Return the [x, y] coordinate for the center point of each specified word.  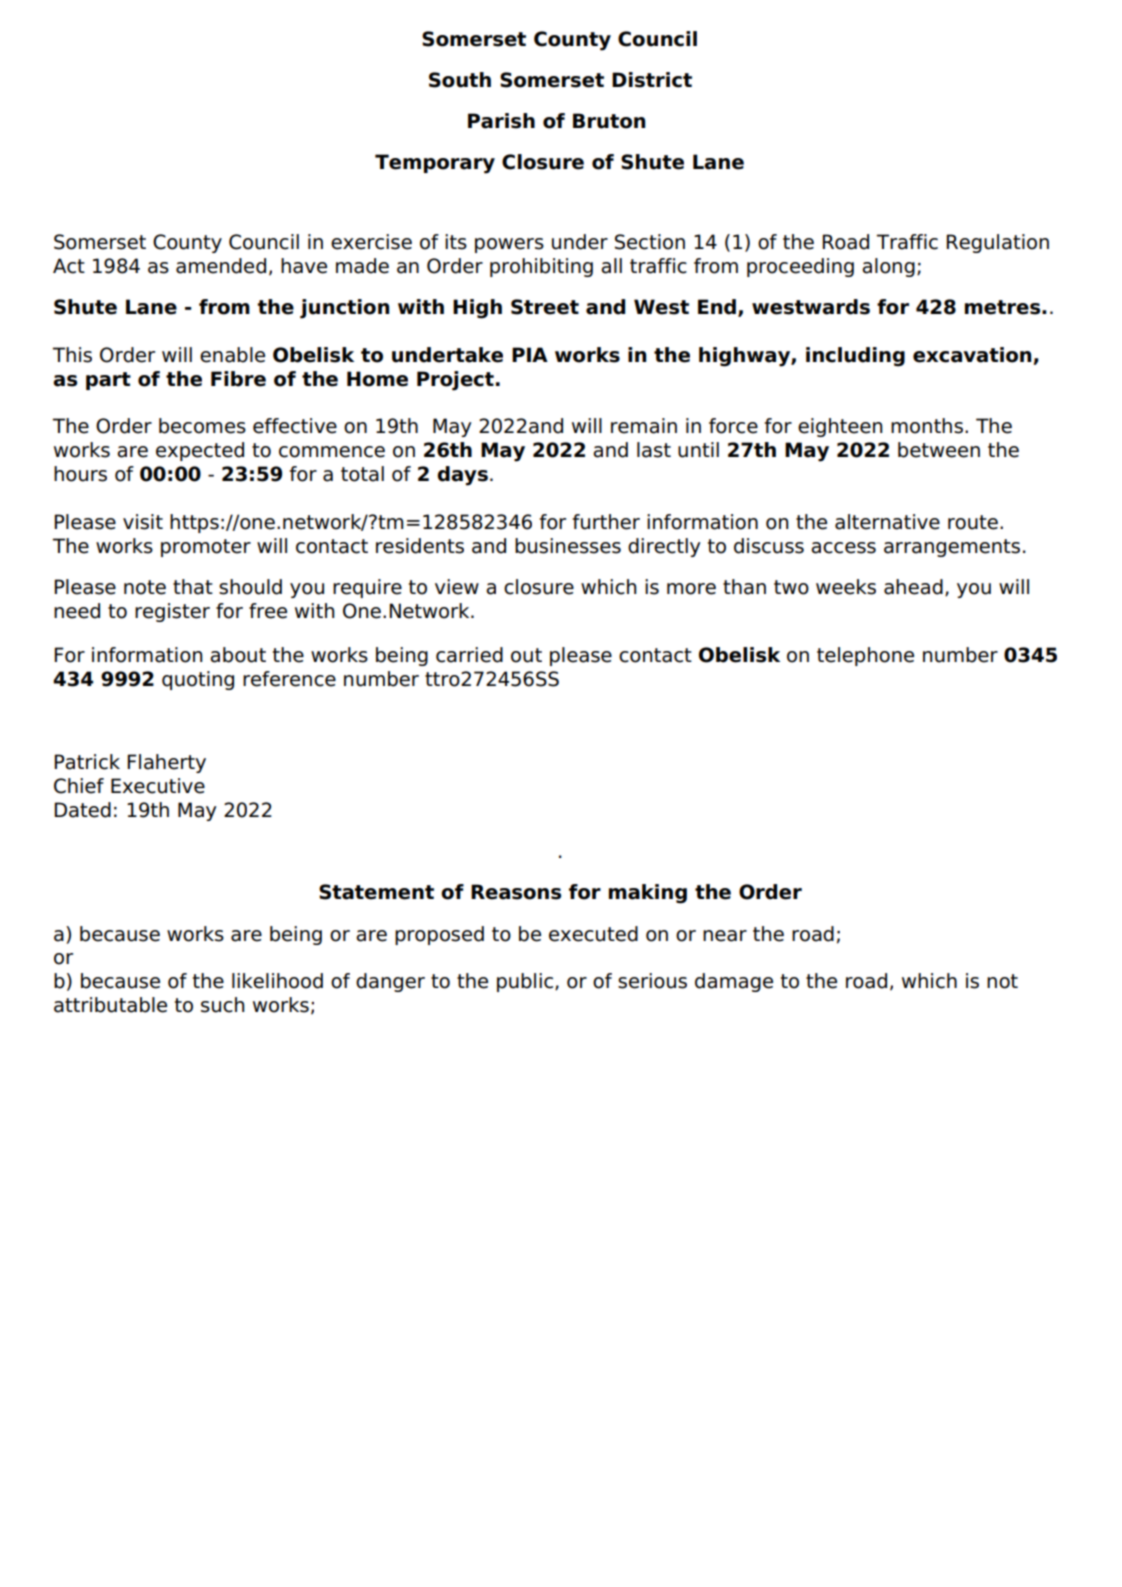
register [172, 612]
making [648, 894]
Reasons [516, 892]
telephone [865, 656]
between [939, 450]
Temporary [435, 164]
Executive [158, 786]
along [888, 267]
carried [469, 655]
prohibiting [541, 267]
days [462, 476]
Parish [501, 121]
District [652, 80]
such [222, 1005]
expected [200, 451]
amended [221, 266]
